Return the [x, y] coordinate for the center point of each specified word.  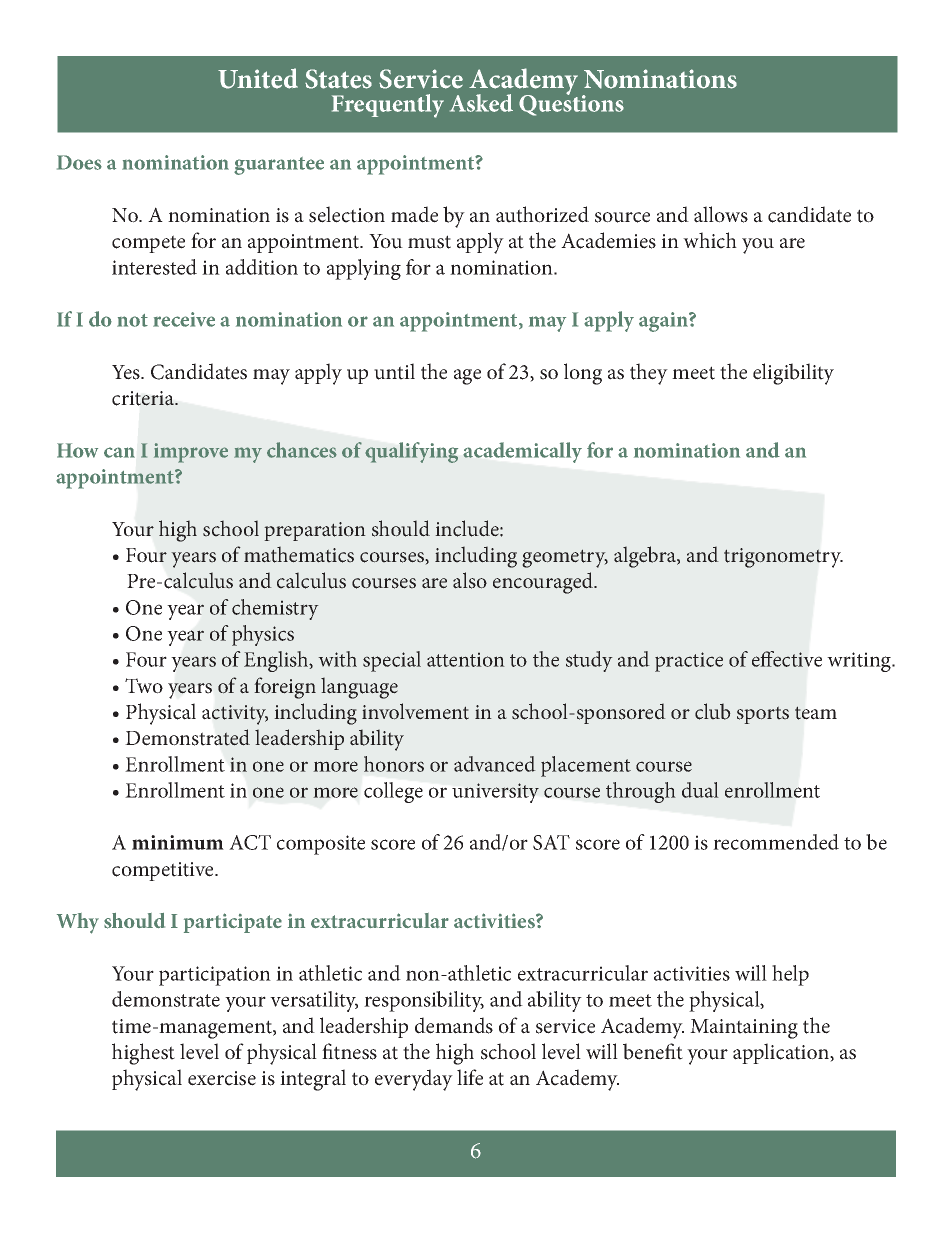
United [258, 78]
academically [522, 452]
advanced [495, 764]
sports [763, 715]
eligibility [793, 374]
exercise [222, 1078]
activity [235, 715]
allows [721, 214]
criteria [144, 398]
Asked [481, 103]
